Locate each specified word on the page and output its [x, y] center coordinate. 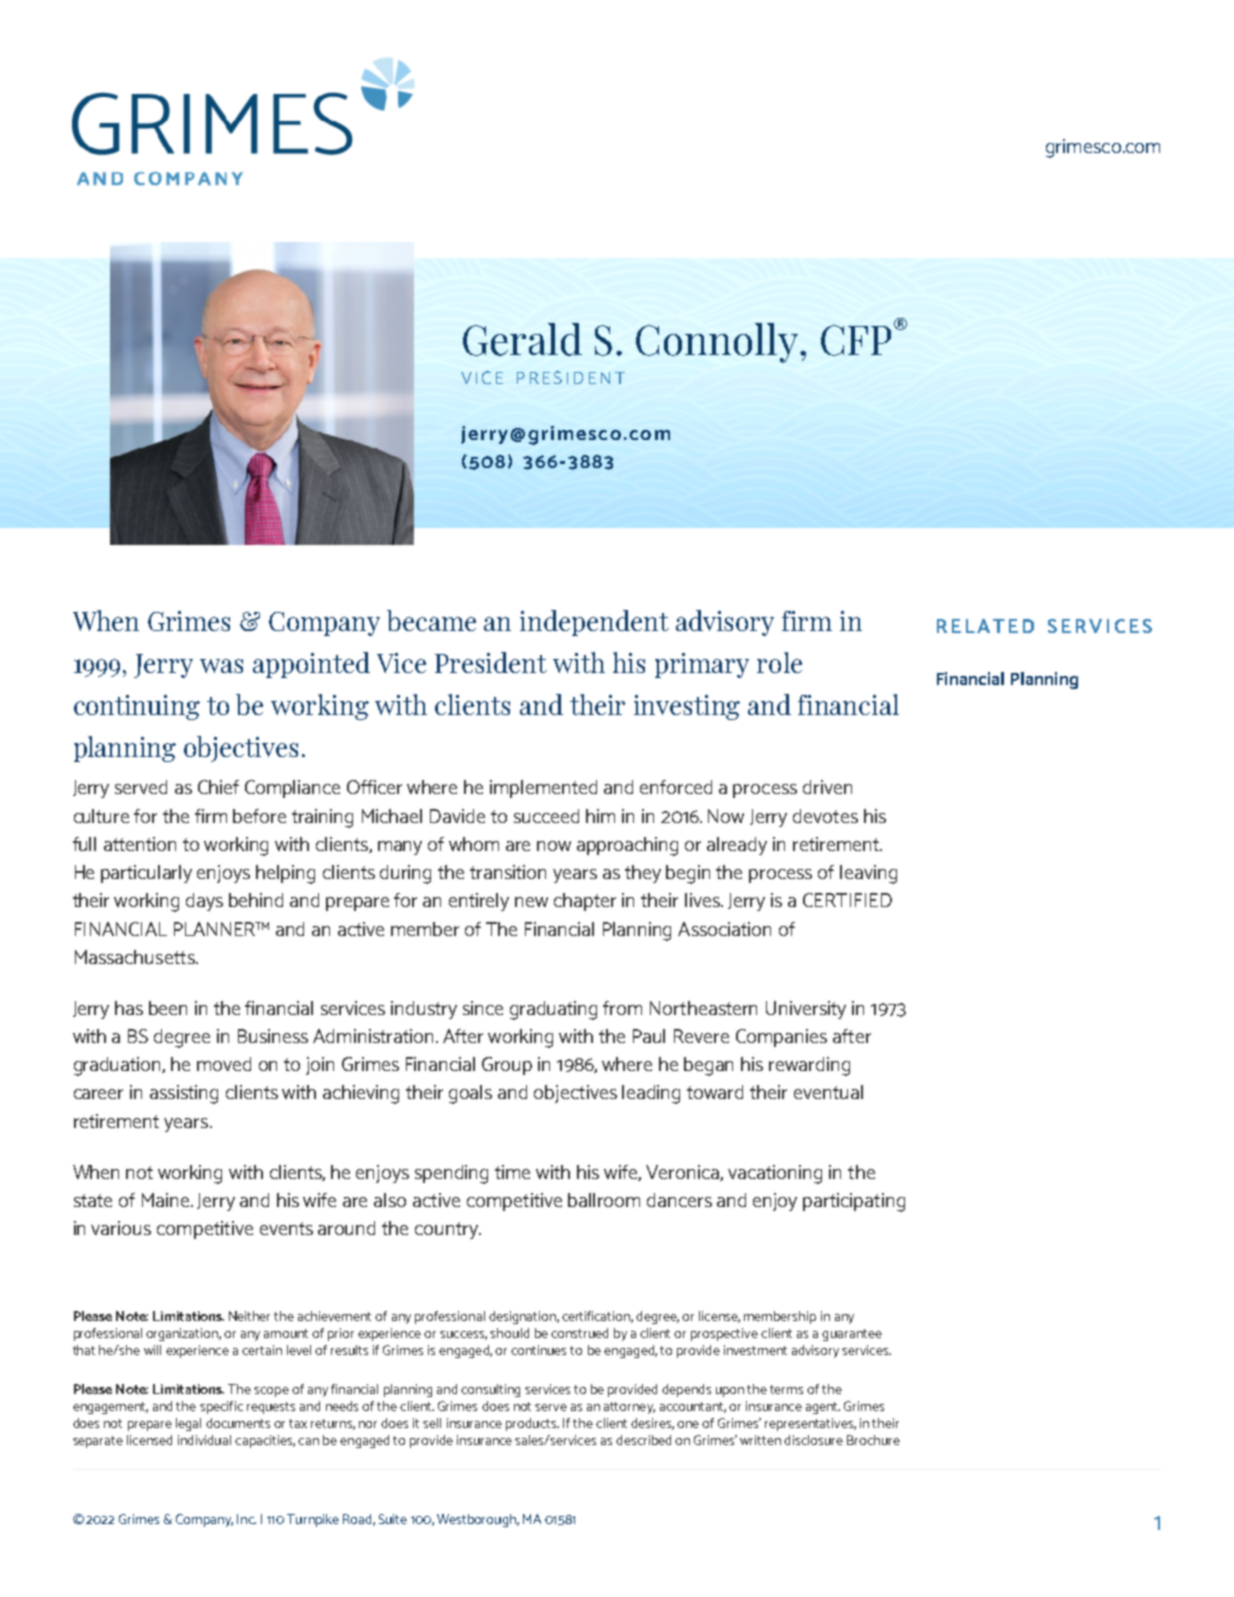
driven [827, 787]
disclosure [813, 1440]
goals [470, 1094]
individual [204, 1440]
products [532, 1424]
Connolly [717, 343]
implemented [543, 789]
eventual [828, 1092]
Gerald [522, 339]
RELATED [985, 626]
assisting [184, 1094]
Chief [218, 787]
